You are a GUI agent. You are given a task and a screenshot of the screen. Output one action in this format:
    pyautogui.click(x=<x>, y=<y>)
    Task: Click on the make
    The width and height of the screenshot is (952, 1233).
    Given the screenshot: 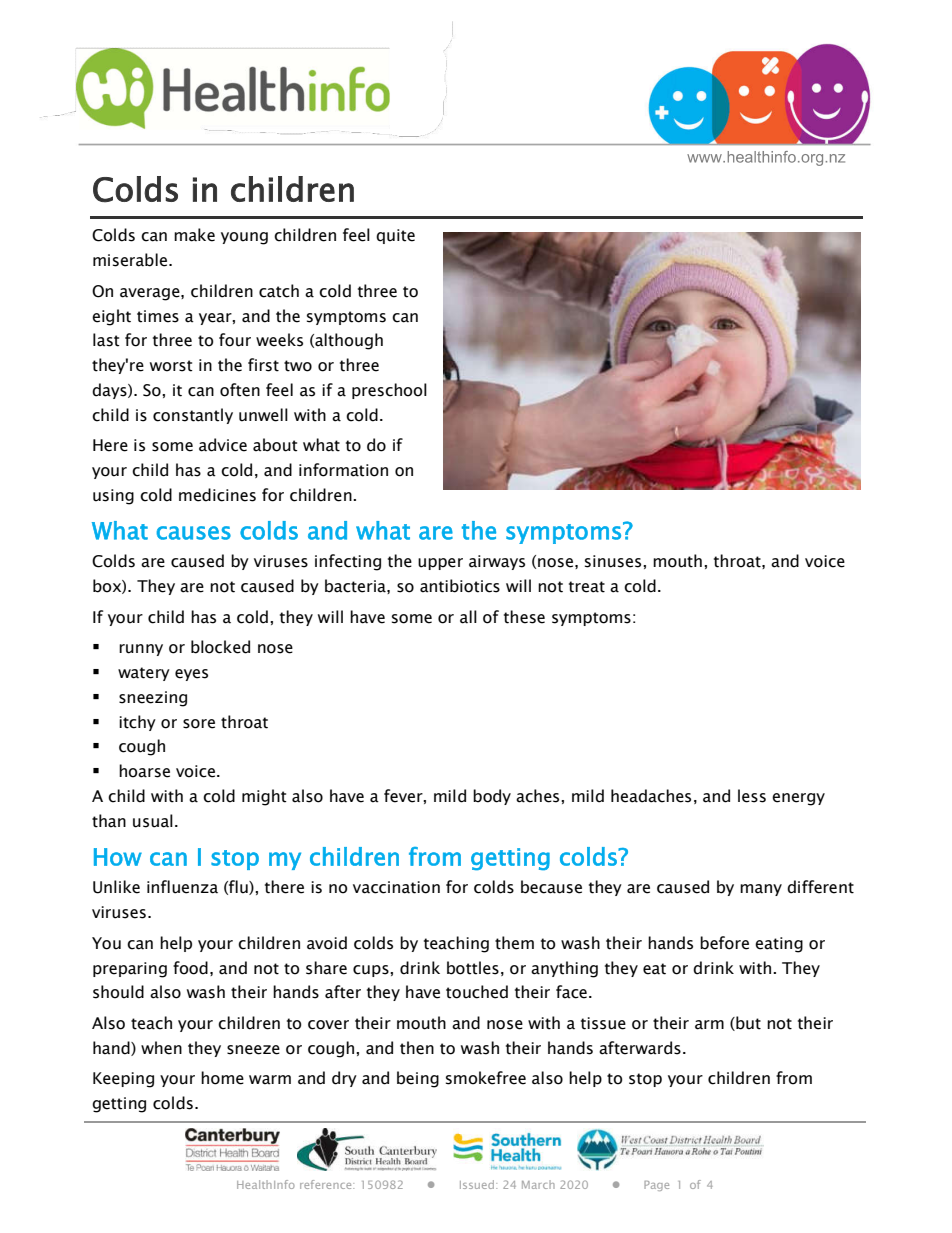 What is the action you would take?
    pyautogui.click(x=194, y=235)
